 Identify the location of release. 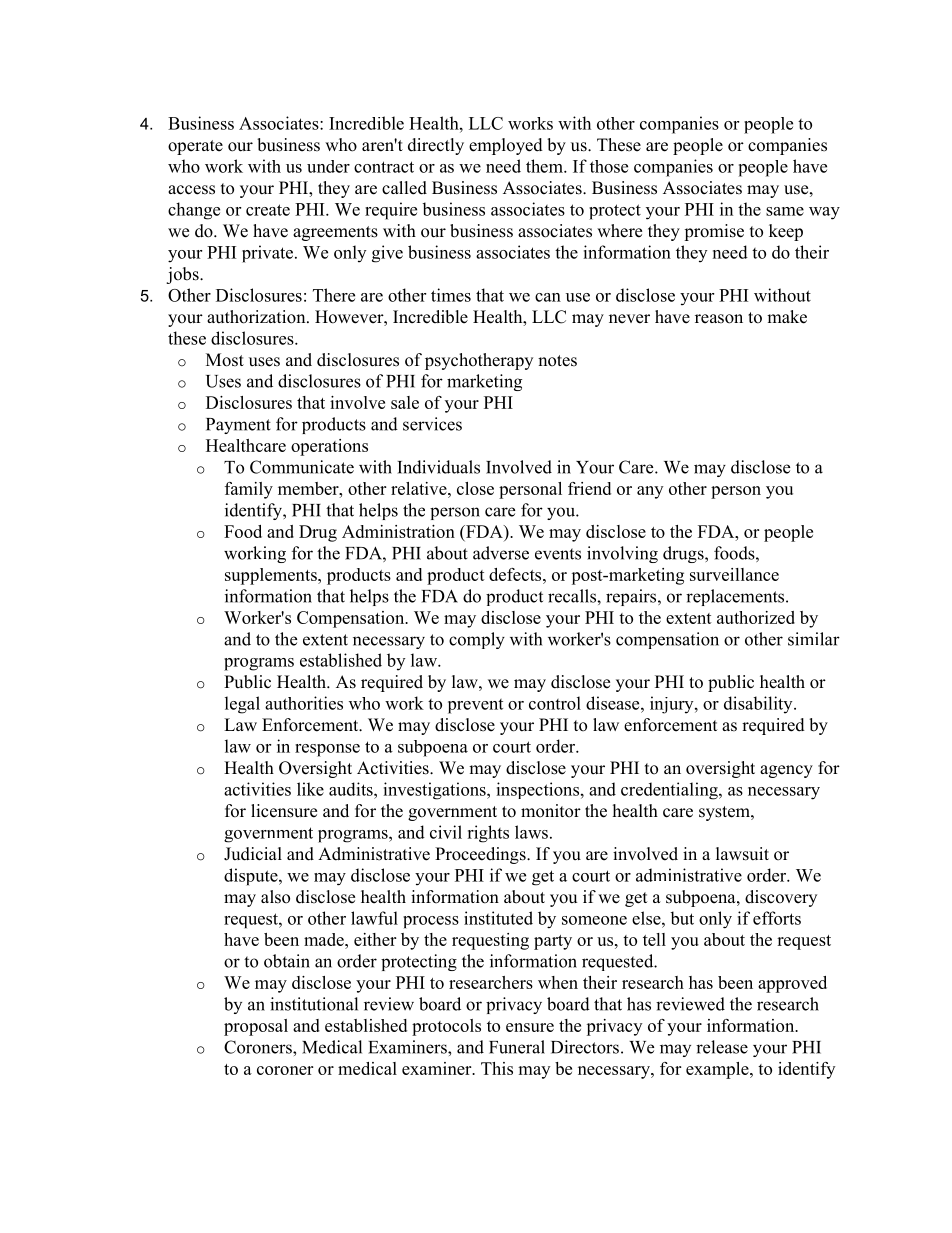
(722, 1047).
